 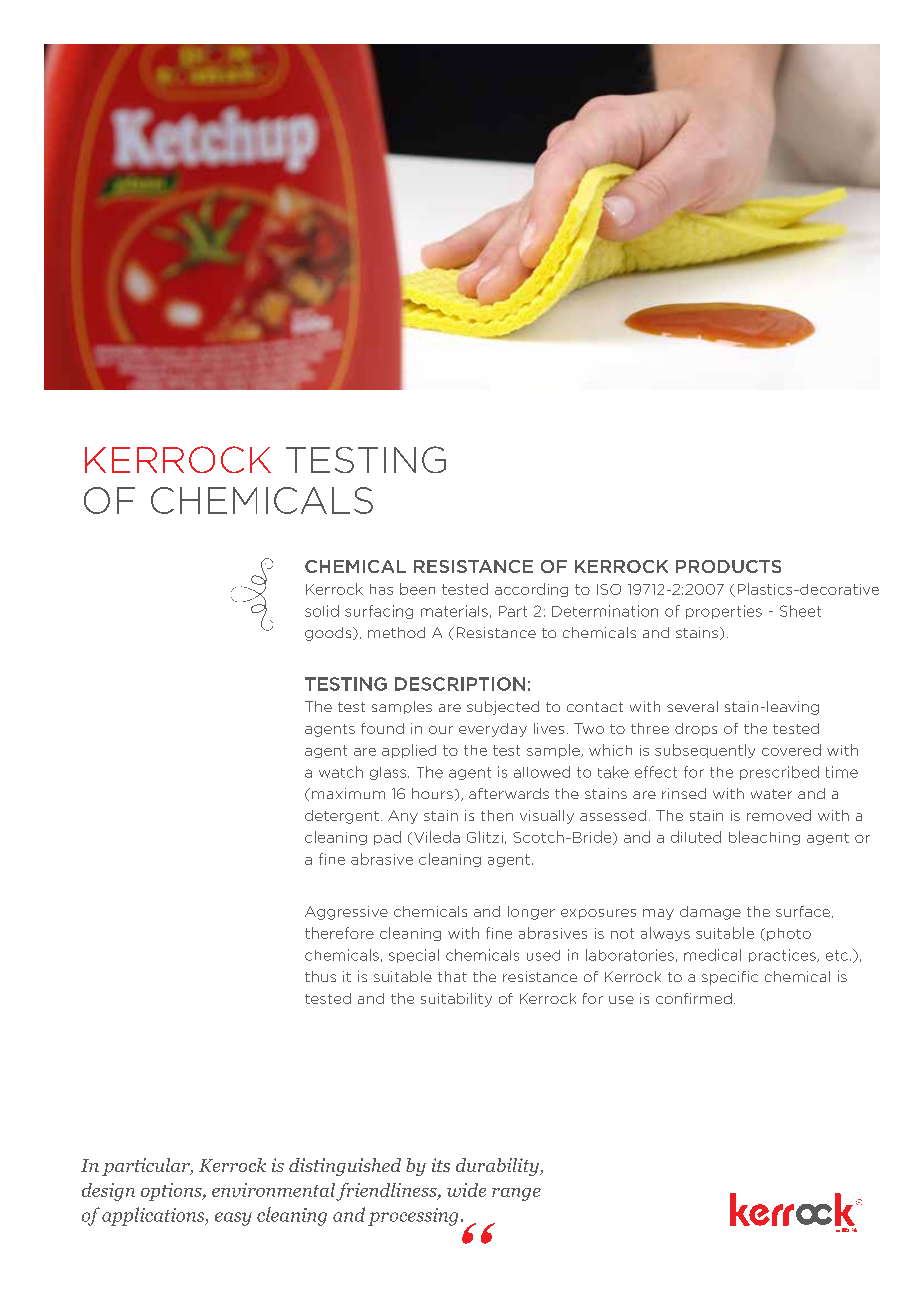 What do you see at coordinates (694, 998) in the screenshot?
I see `confirmed` at bounding box center [694, 998].
